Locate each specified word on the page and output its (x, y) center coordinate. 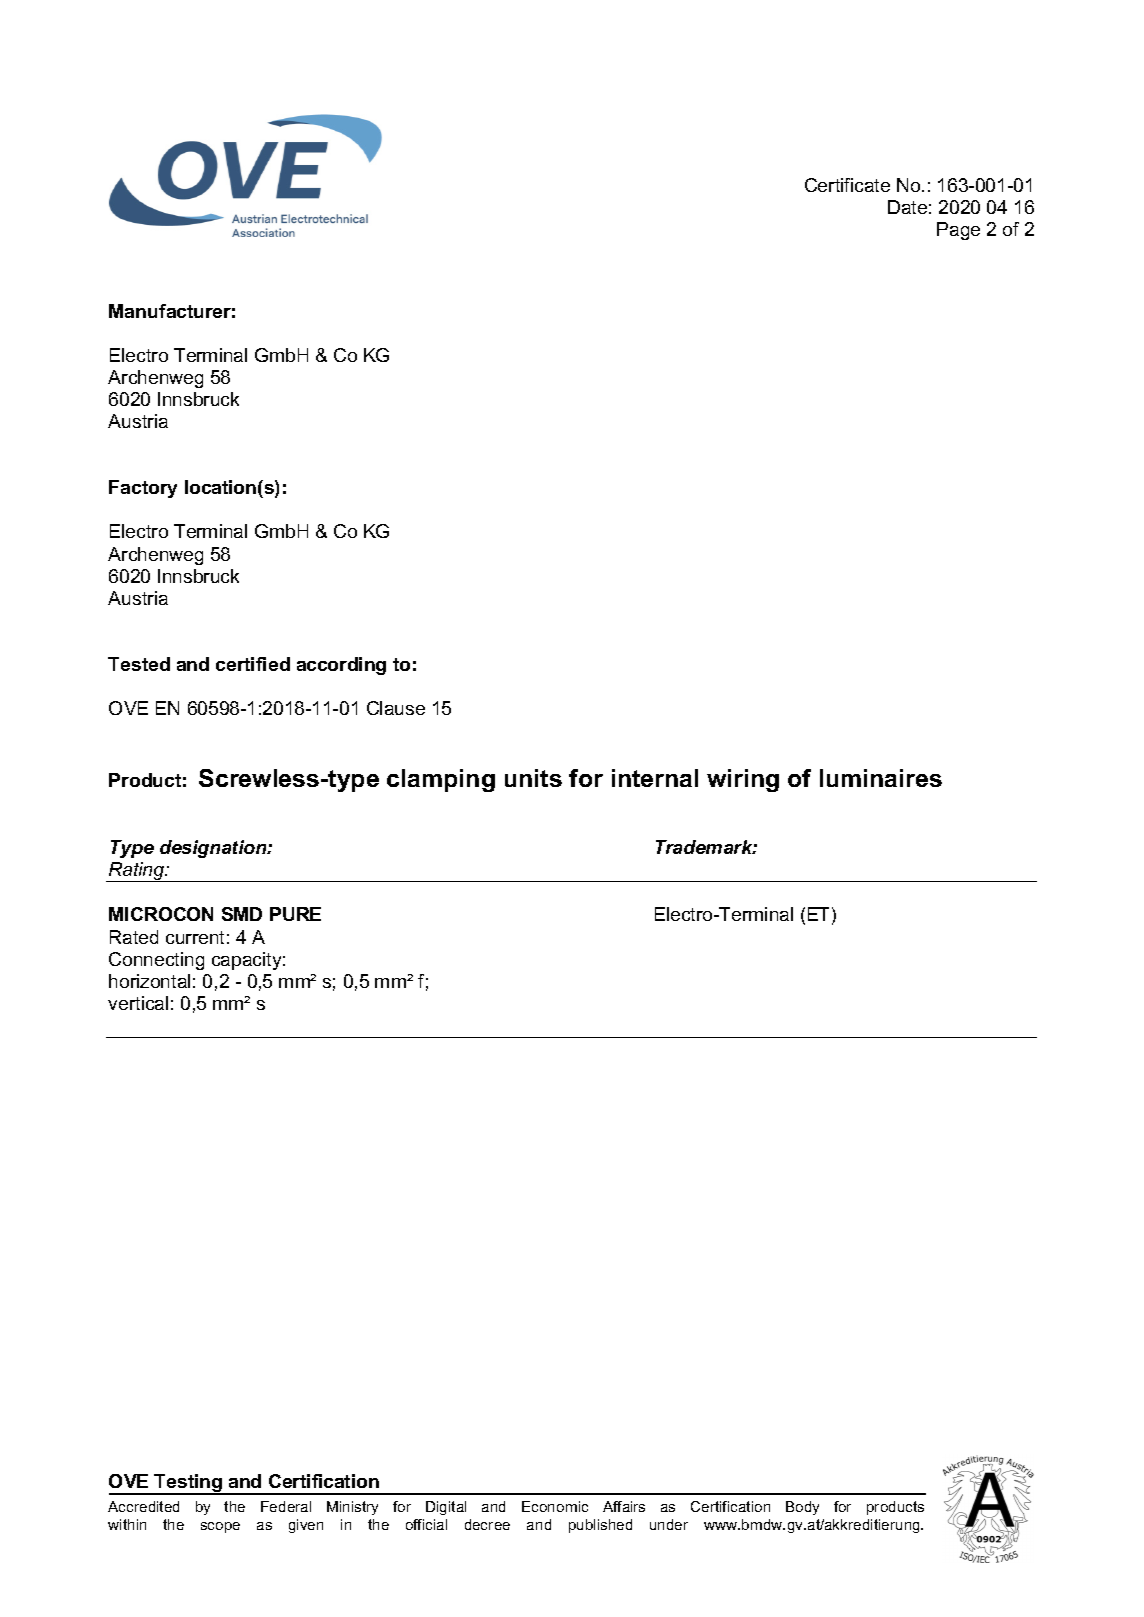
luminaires (881, 778)
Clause (396, 708)
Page (958, 231)
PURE (295, 914)
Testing (189, 1484)
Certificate (847, 185)
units (533, 778)
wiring (743, 780)
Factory (143, 489)
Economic (555, 1506)
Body (802, 1508)
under (669, 1524)
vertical (138, 1003)
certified (253, 664)
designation (214, 849)
